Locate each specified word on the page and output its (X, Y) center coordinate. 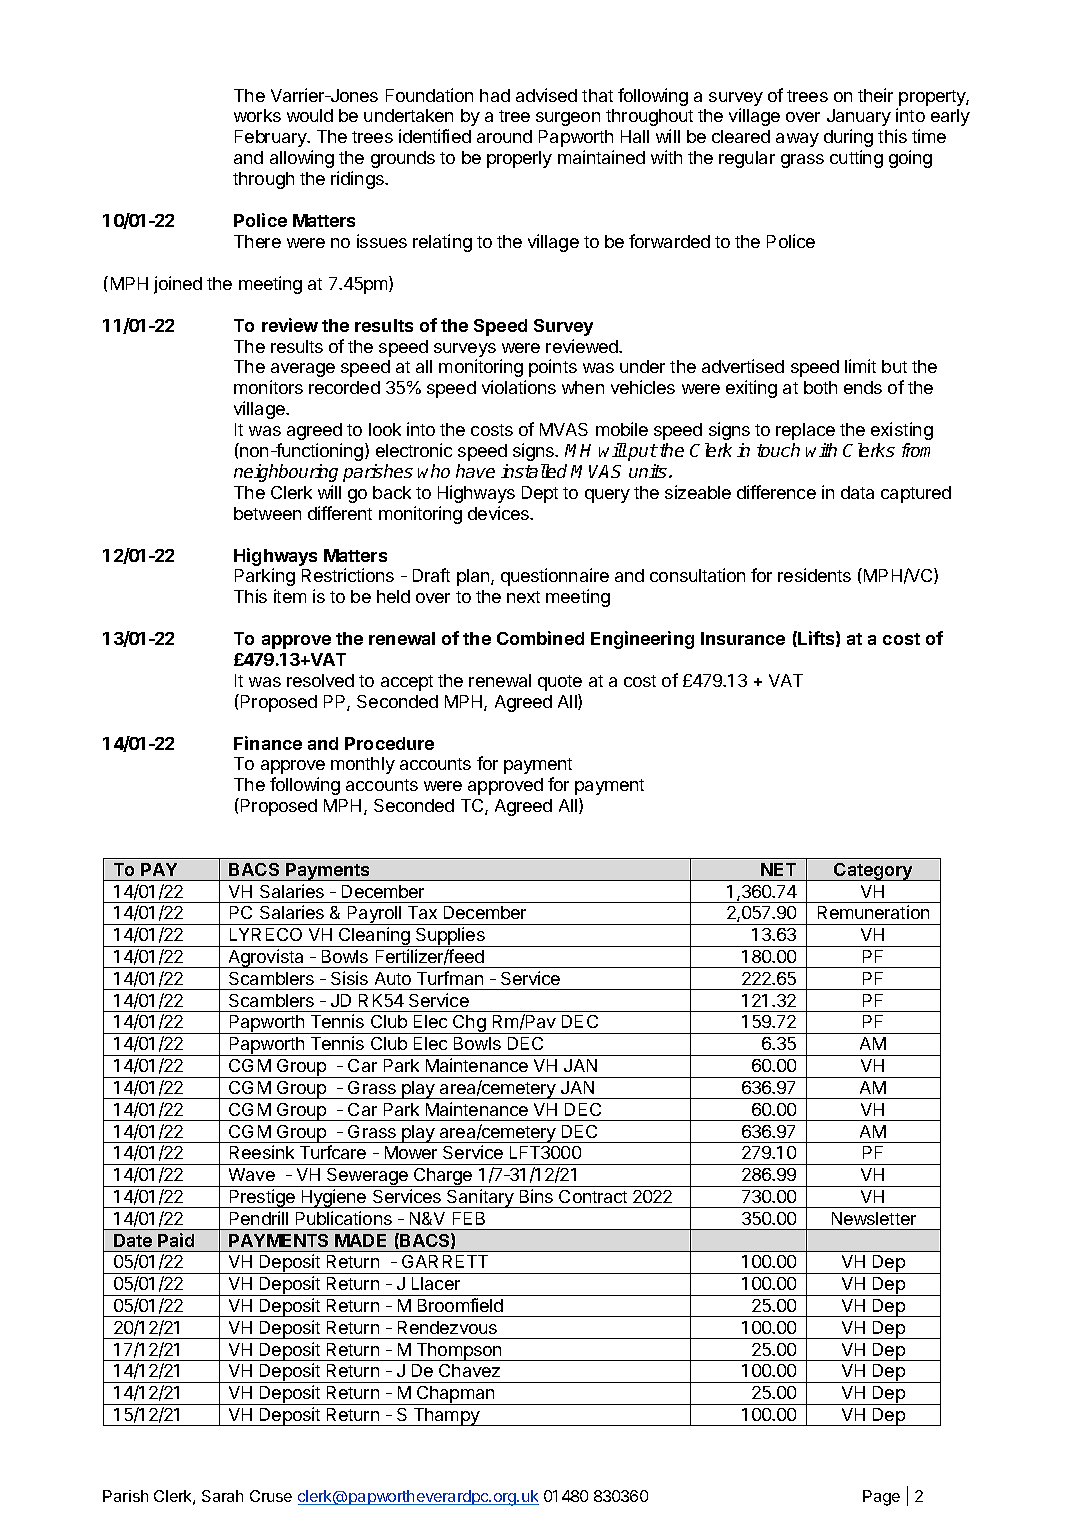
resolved (320, 680)
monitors (268, 387)
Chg (469, 1024)
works (257, 115)
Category (873, 872)
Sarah (222, 1496)
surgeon (568, 119)
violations (519, 387)
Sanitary (480, 1198)
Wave (252, 1174)
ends (863, 387)
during (848, 138)
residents (814, 575)
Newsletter (874, 1218)
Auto (393, 978)
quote (560, 683)
